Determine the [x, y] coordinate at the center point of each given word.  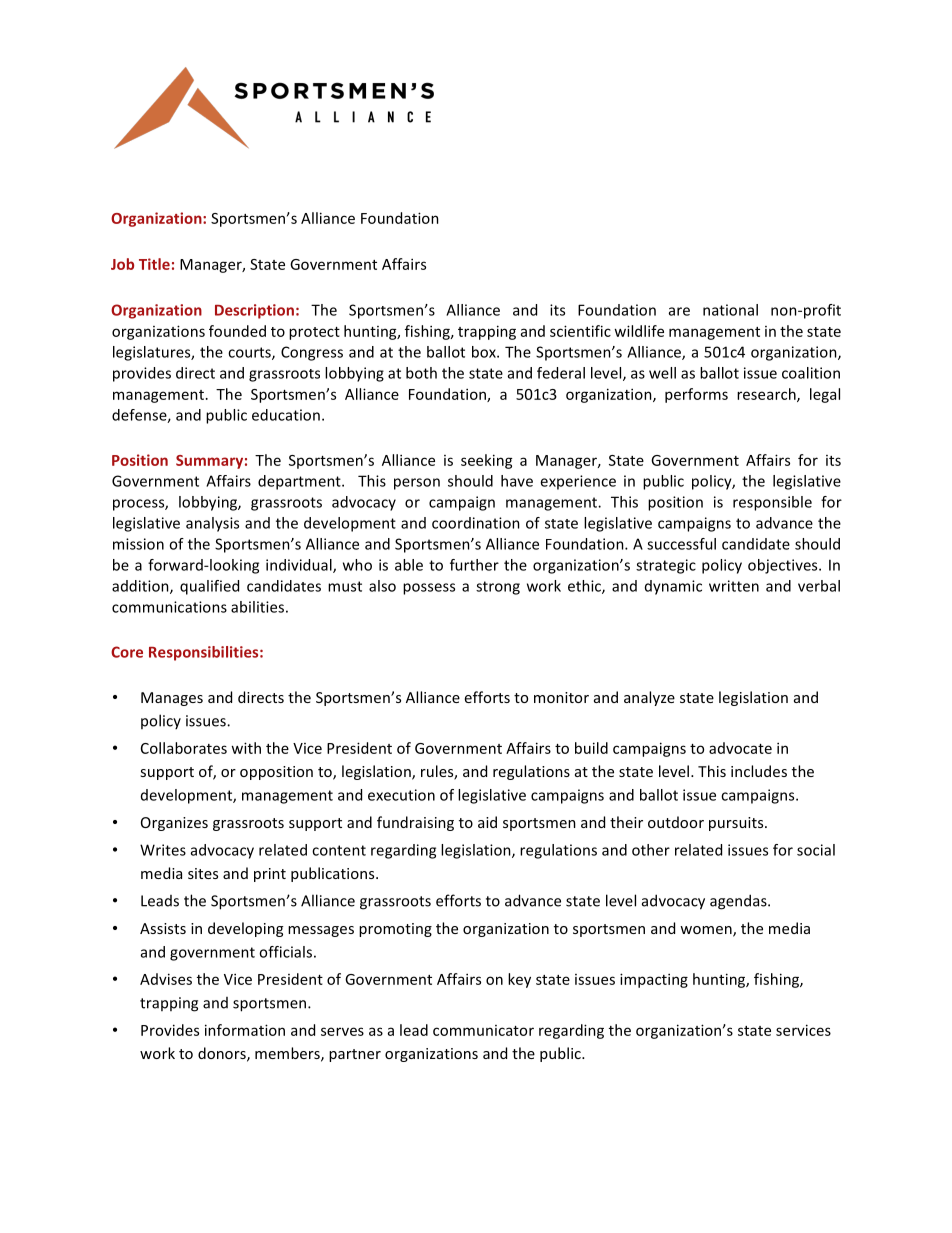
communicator [483, 1030]
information [245, 1030]
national [730, 310]
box [485, 352]
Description [254, 311]
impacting [654, 980]
